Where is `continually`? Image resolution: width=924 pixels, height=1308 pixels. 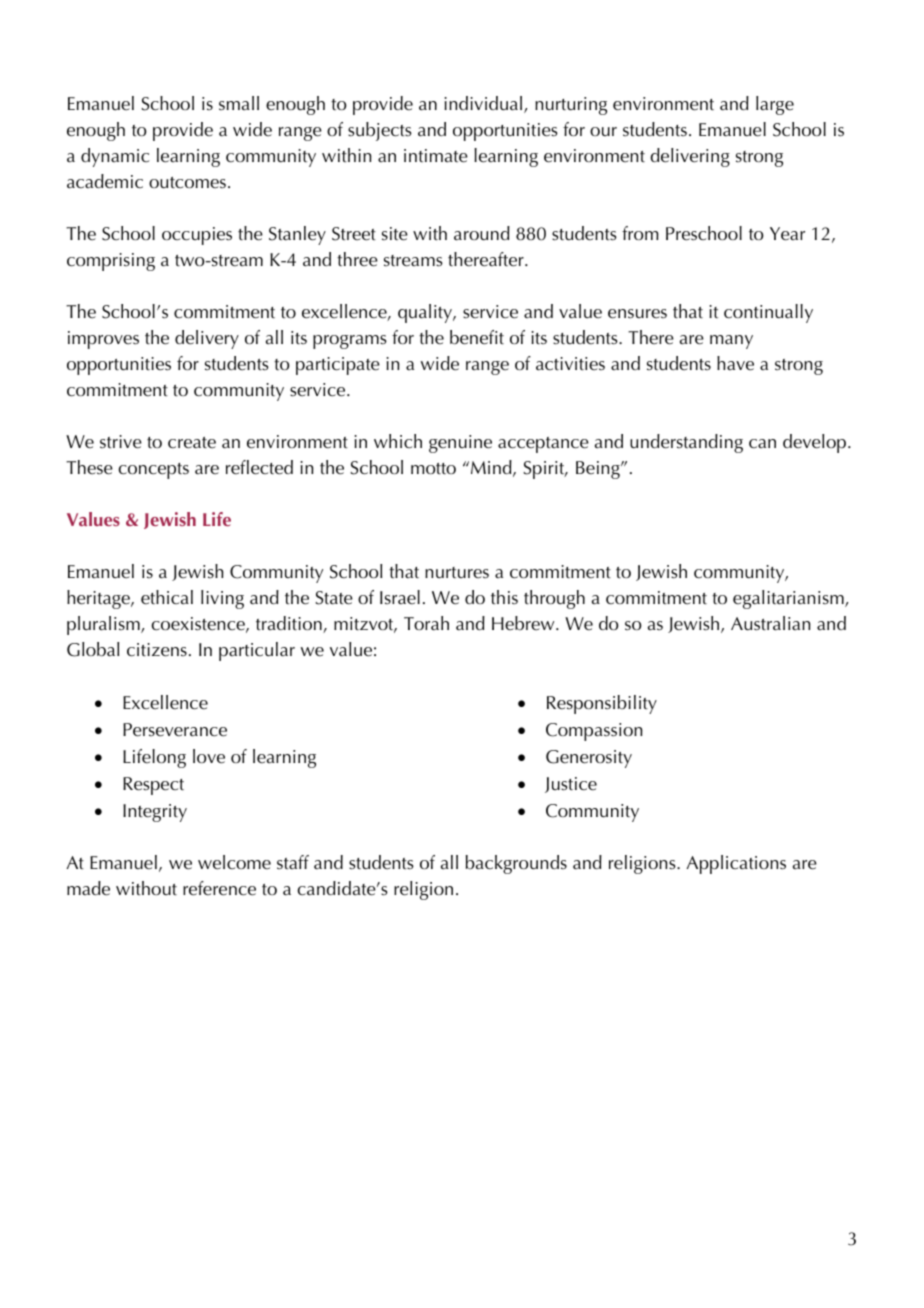
continually is located at coordinates (768, 313).
